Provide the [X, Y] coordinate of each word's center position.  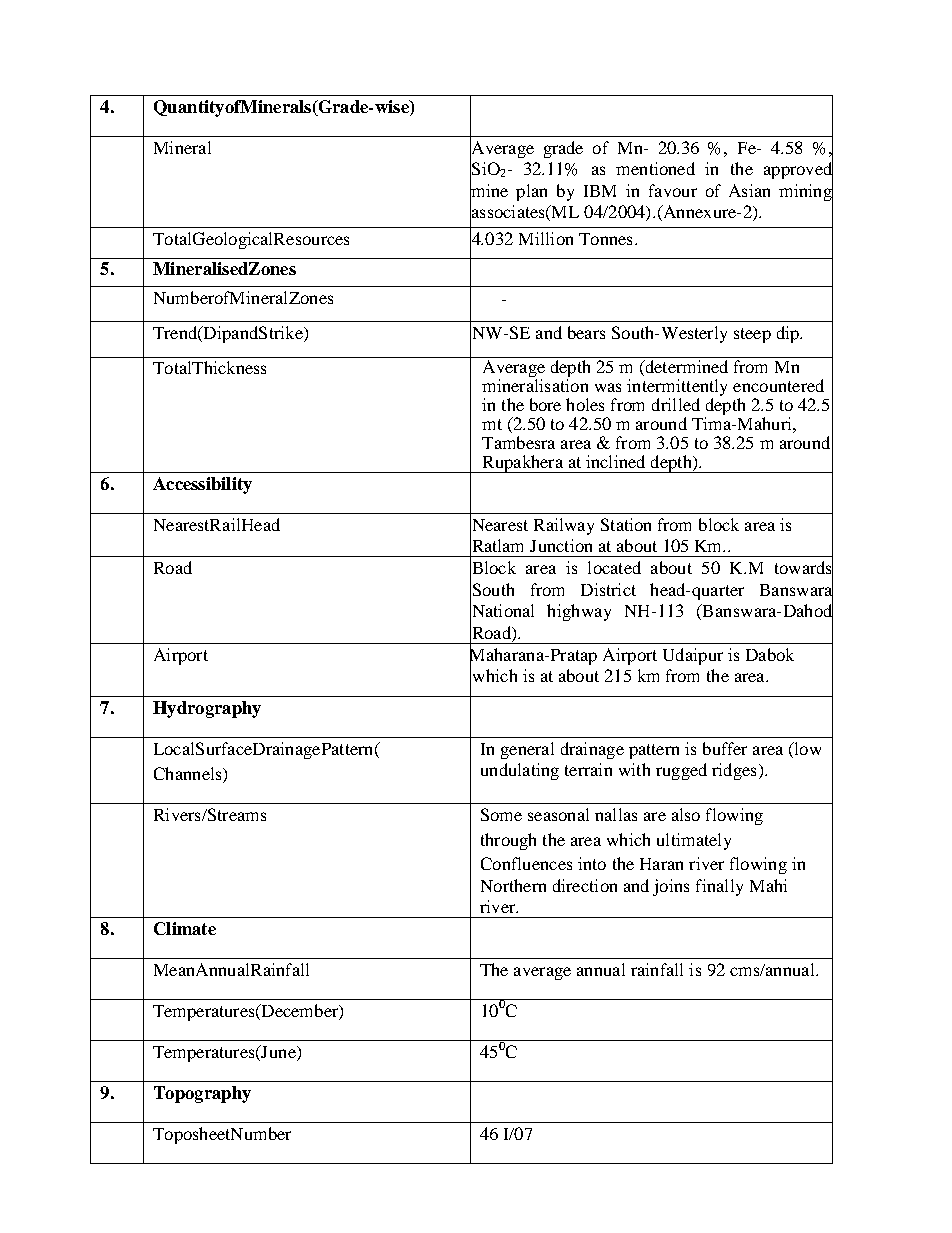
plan [531, 192]
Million [546, 238]
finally [719, 887]
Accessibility [202, 485]
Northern [513, 885]
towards [804, 568]
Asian [749, 190]
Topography [202, 1094]
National [502, 611]
